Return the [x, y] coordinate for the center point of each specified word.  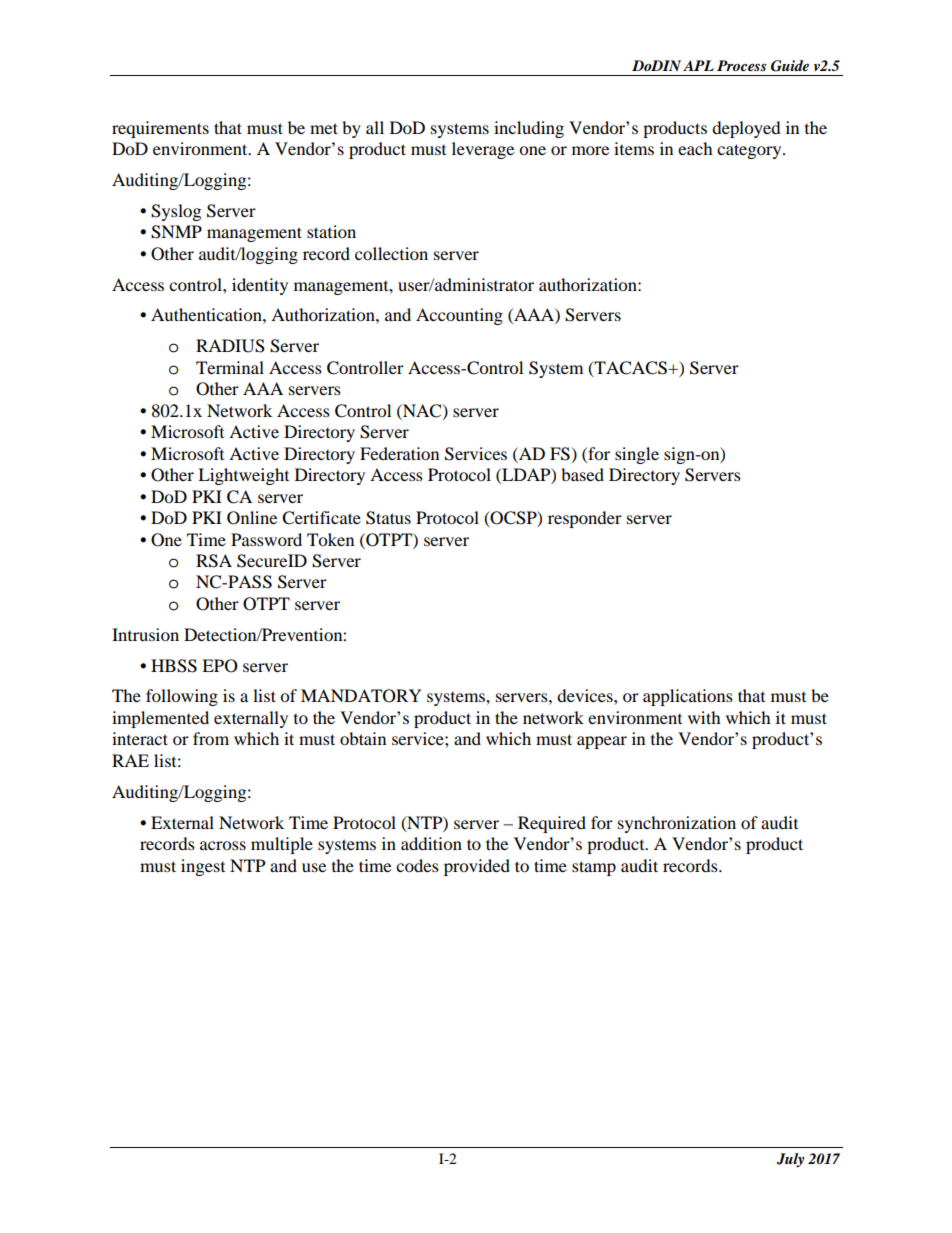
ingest [203, 867]
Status [388, 518]
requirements [160, 129]
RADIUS [230, 346]
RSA [214, 561]
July [790, 1160]
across [223, 845]
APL [698, 65]
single [637, 455]
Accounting [459, 316]
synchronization [677, 824]
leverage [483, 150]
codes [417, 865]
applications [688, 697]
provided [477, 867]
